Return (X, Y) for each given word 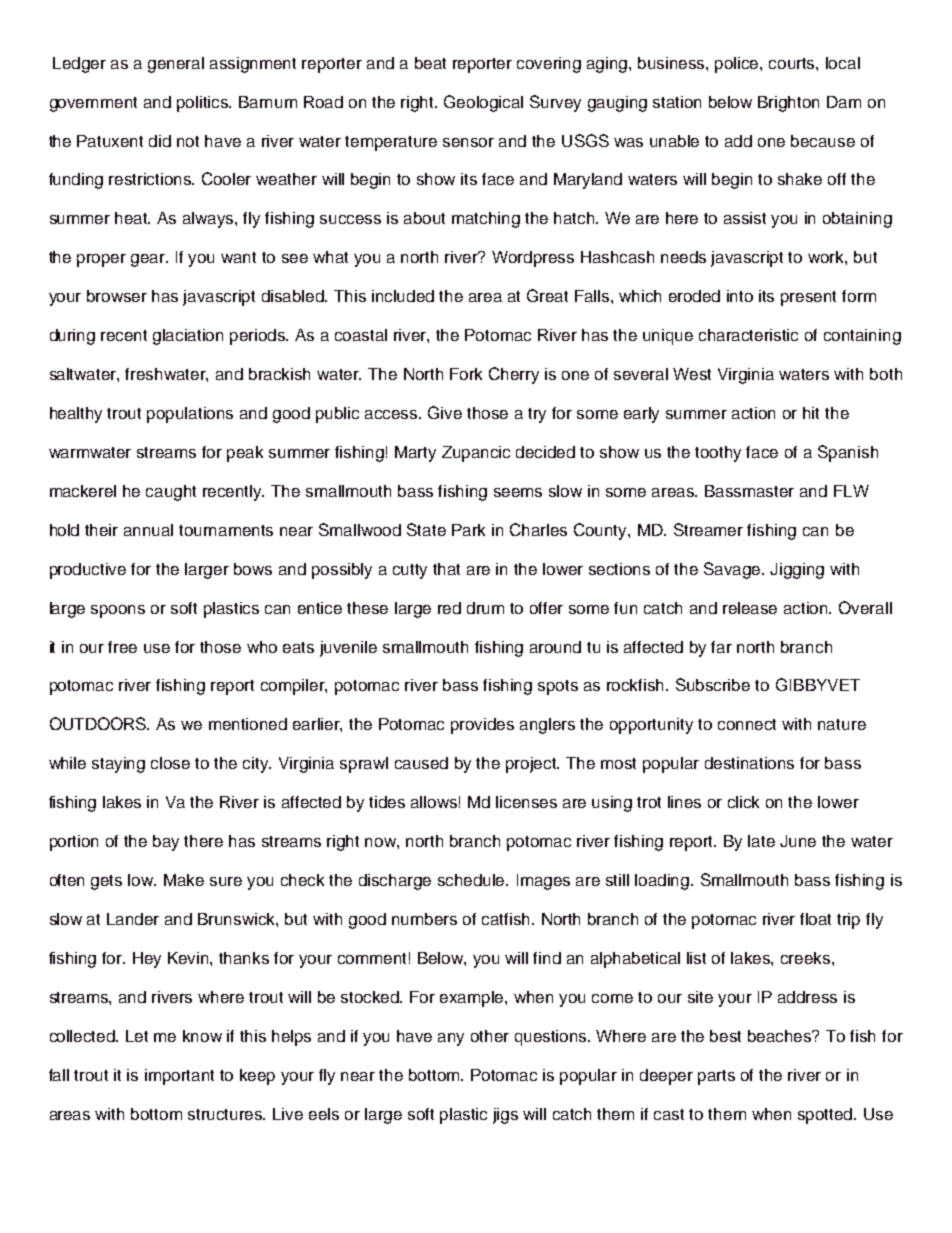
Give (445, 412)
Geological (483, 103)
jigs (505, 1116)
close (170, 763)
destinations (749, 763)
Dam (844, 102)
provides (482, 726)
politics (204, 104)
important (179, 1077)
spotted (826, 1116)
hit (811, 413)
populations (190, 415)
